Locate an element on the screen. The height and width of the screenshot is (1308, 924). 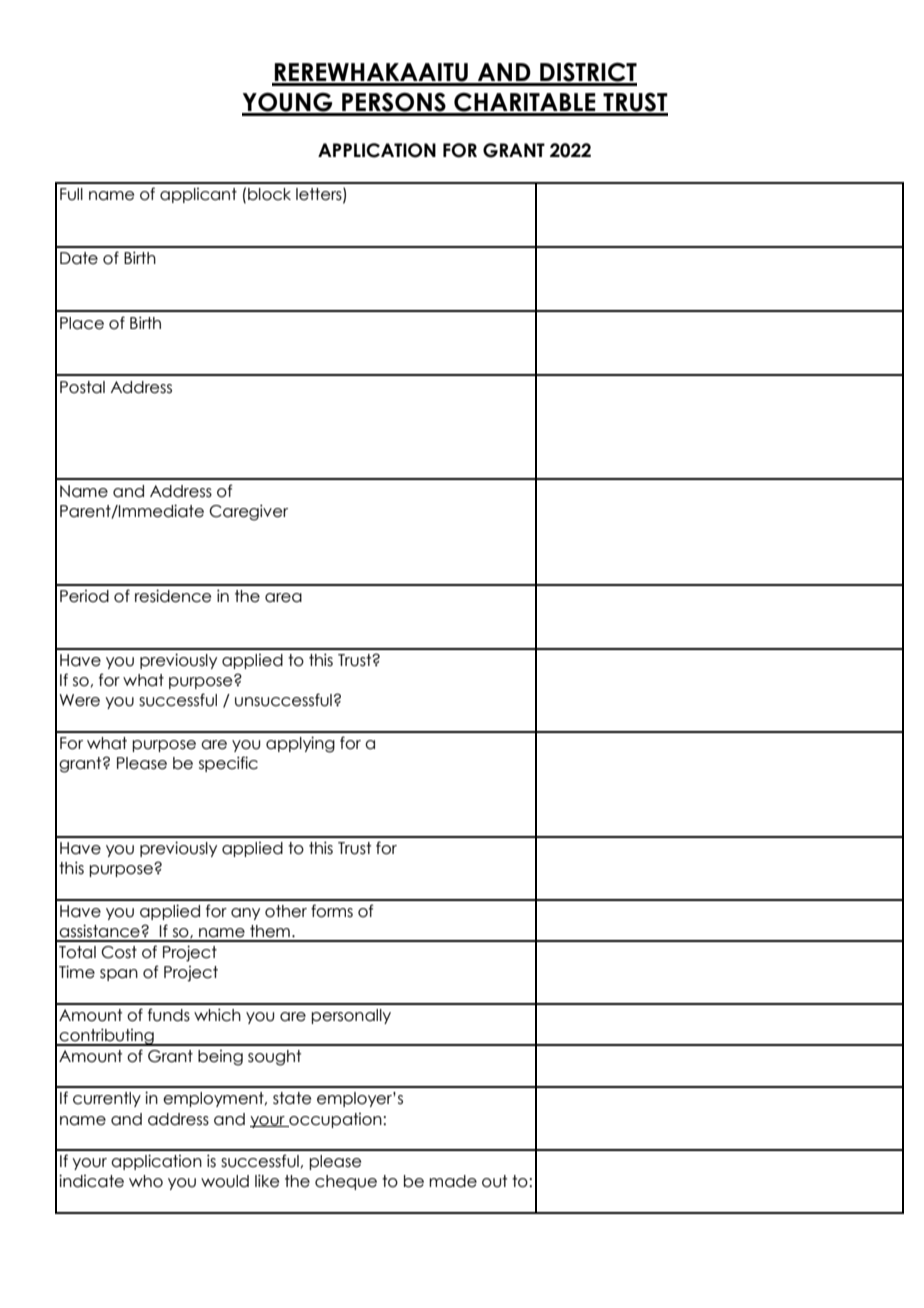
applicant is located at coordinates (198, 195).
